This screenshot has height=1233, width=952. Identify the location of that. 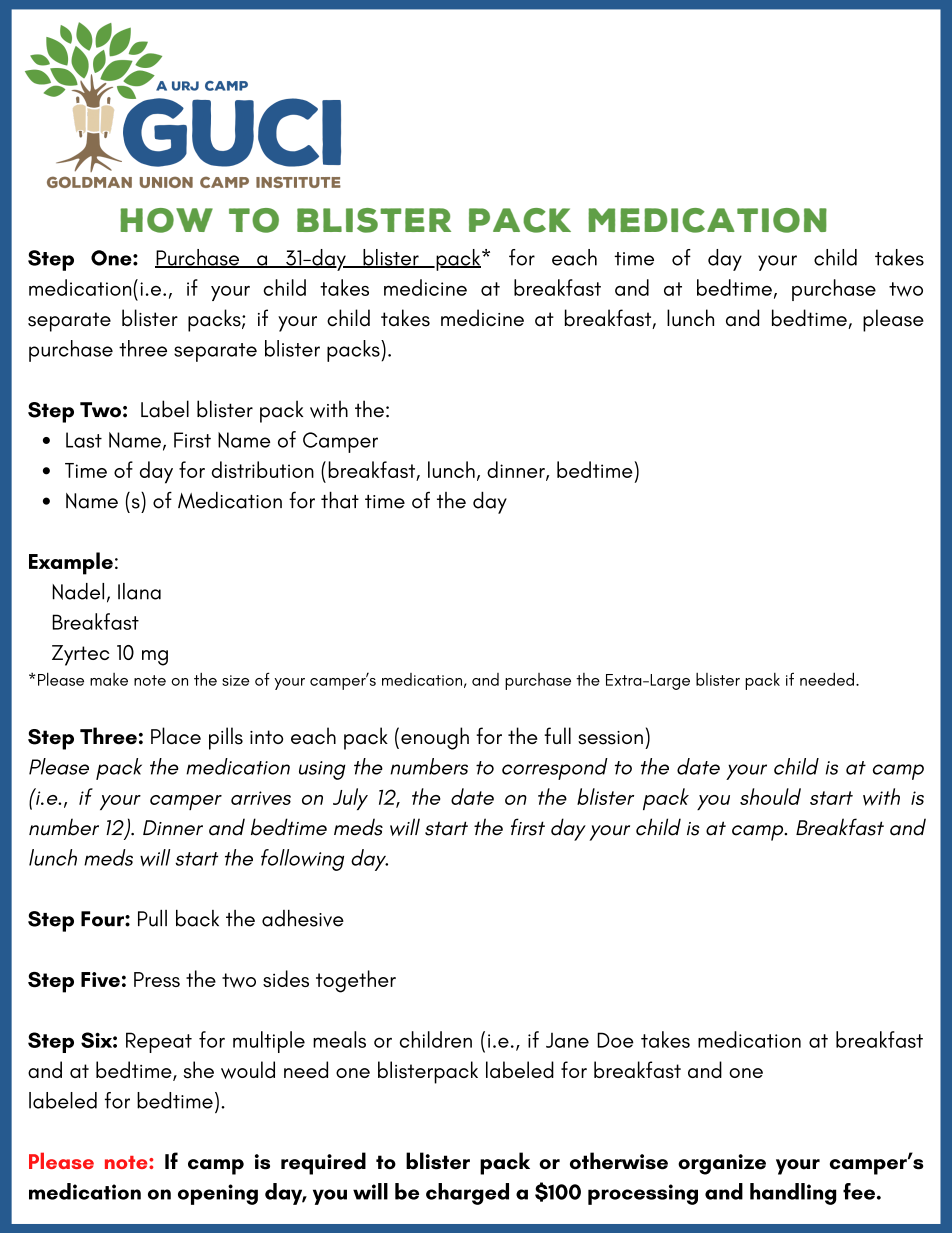
(340, 500).
